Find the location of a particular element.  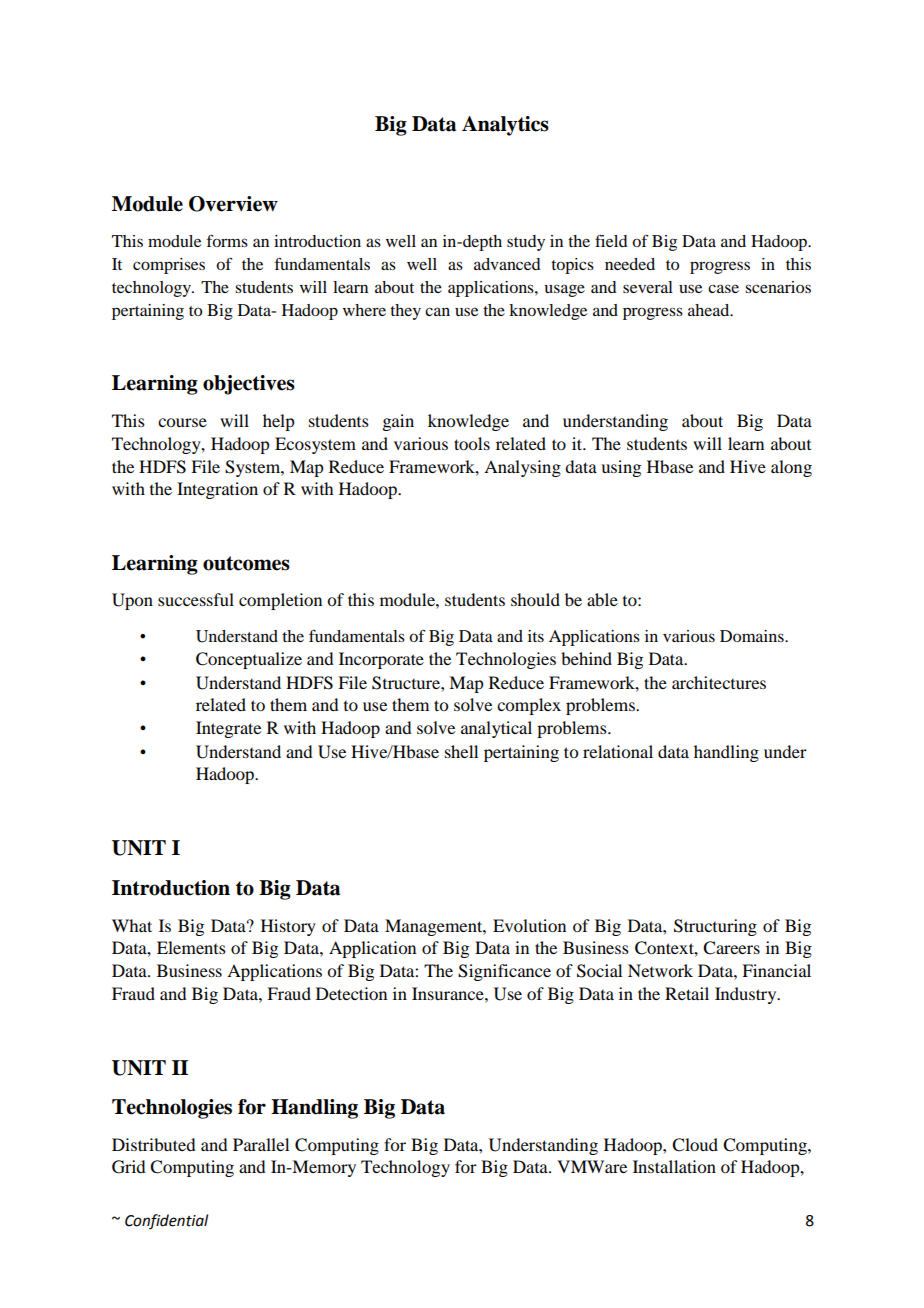

Parallel is located at coordinates (261, 1144).
